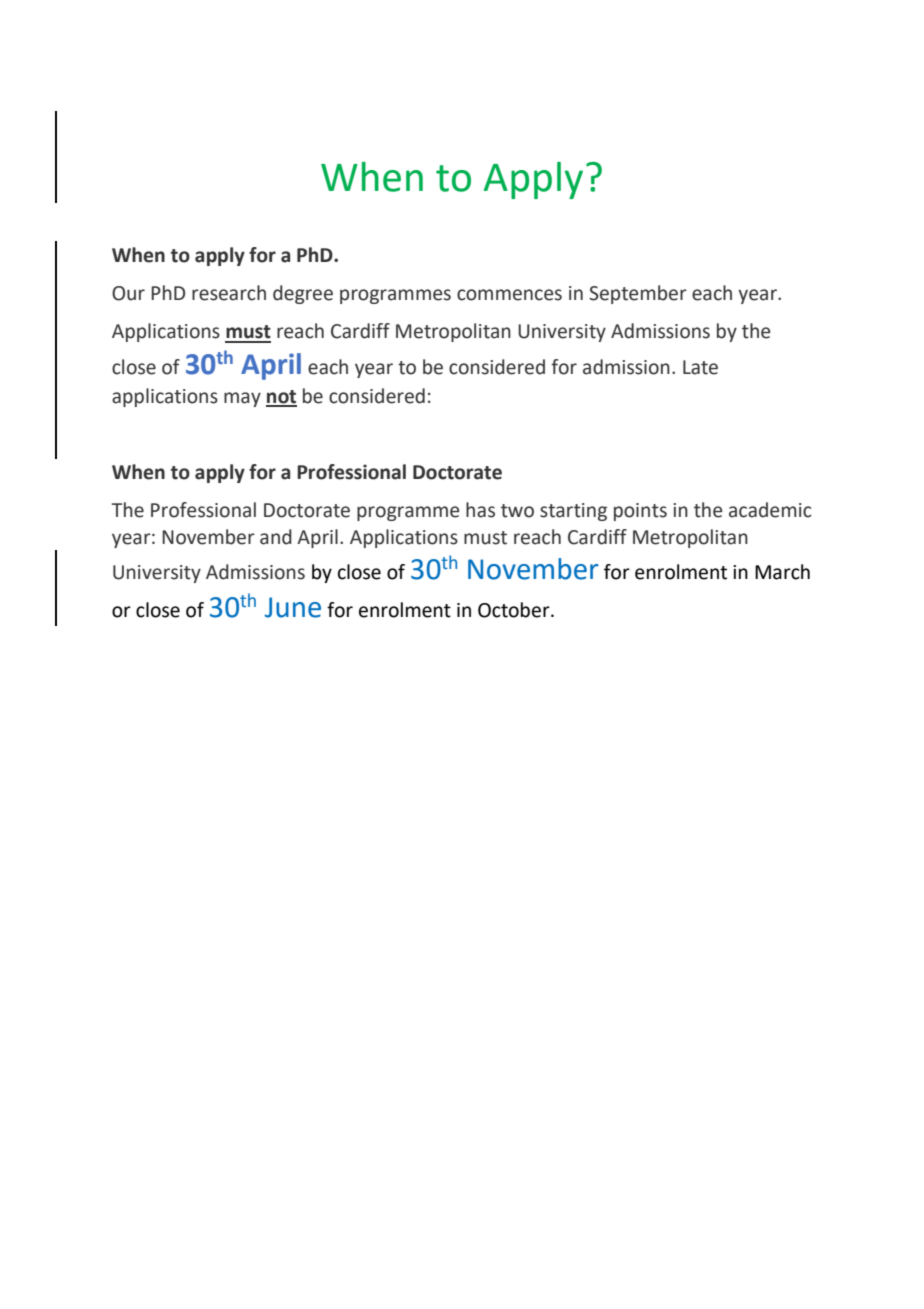 Image resolution: width=924 pixels, height=1309 pixels. What do you see at coordinates (480, 510) in the image?
I see `has` at bounding box center [480, 510].
